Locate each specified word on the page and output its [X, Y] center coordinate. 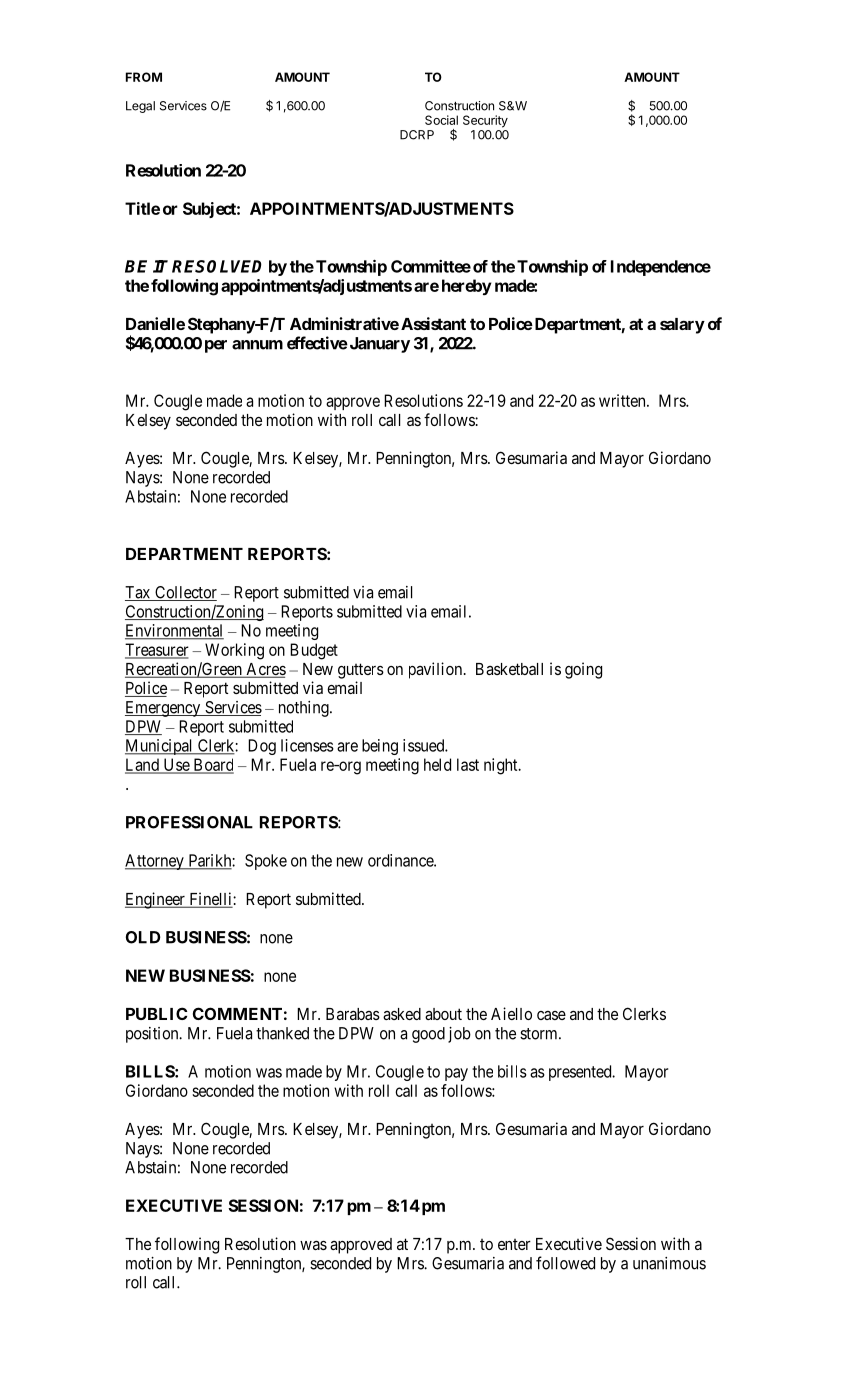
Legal [140, 107]
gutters [361, 671]
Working [234, 651]
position [153, 1035]
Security [485, 121]
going [583, 670]
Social [441, 120]
